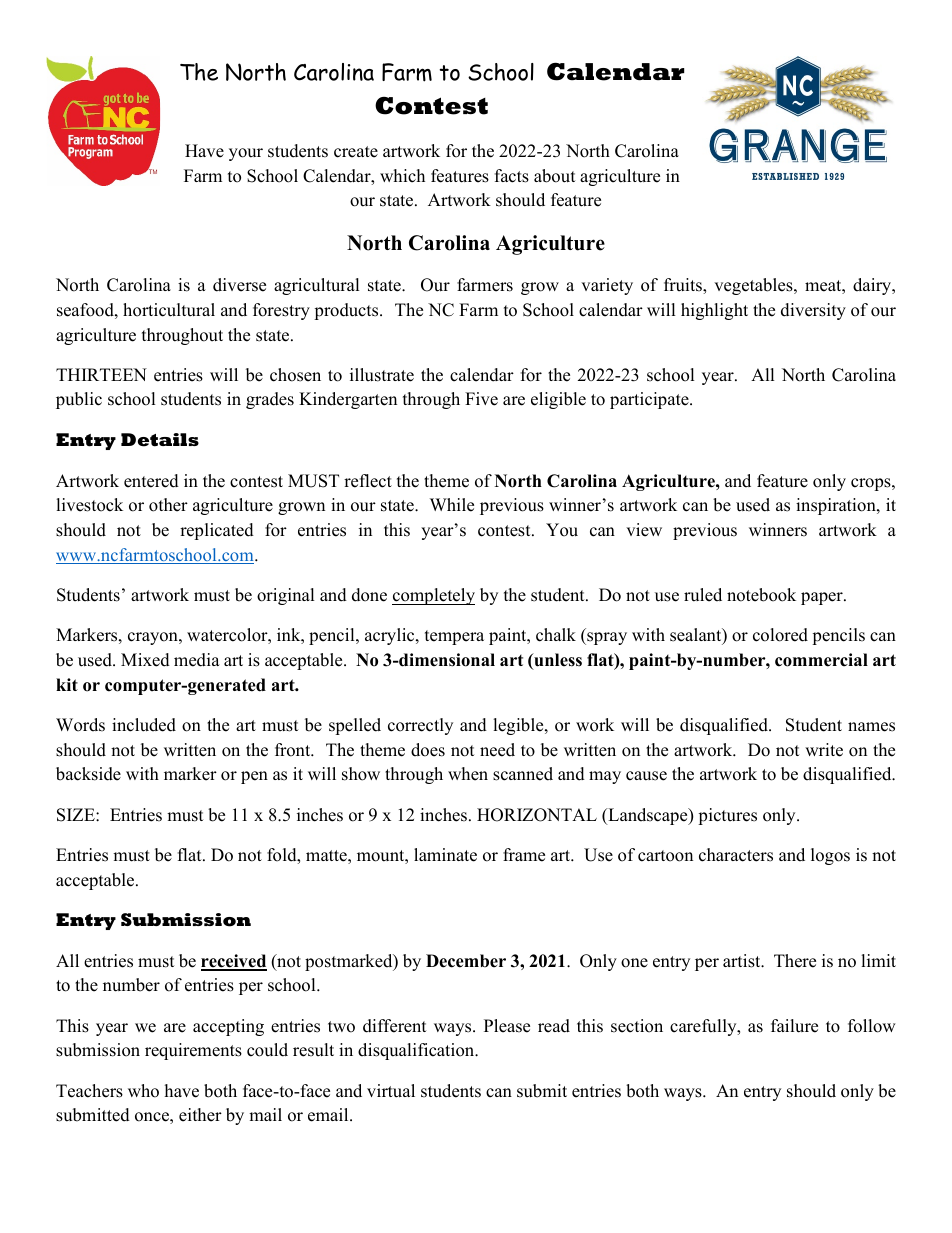 The width and height of the document is (952, 1233). I want to click on facts, so click(512, 176).
